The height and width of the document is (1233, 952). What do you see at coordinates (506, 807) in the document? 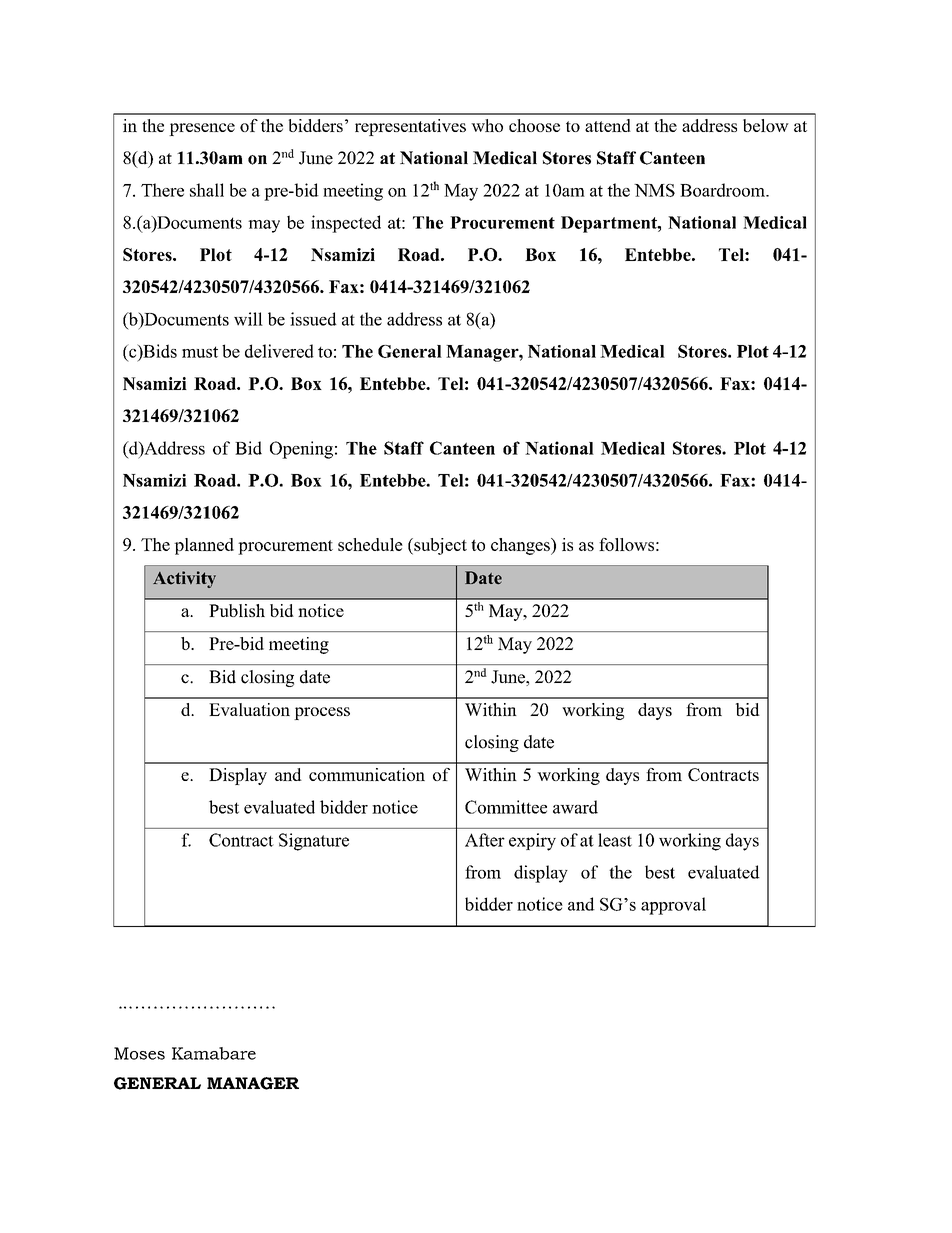
I see `Committee` at bounding box center [506, 807].
